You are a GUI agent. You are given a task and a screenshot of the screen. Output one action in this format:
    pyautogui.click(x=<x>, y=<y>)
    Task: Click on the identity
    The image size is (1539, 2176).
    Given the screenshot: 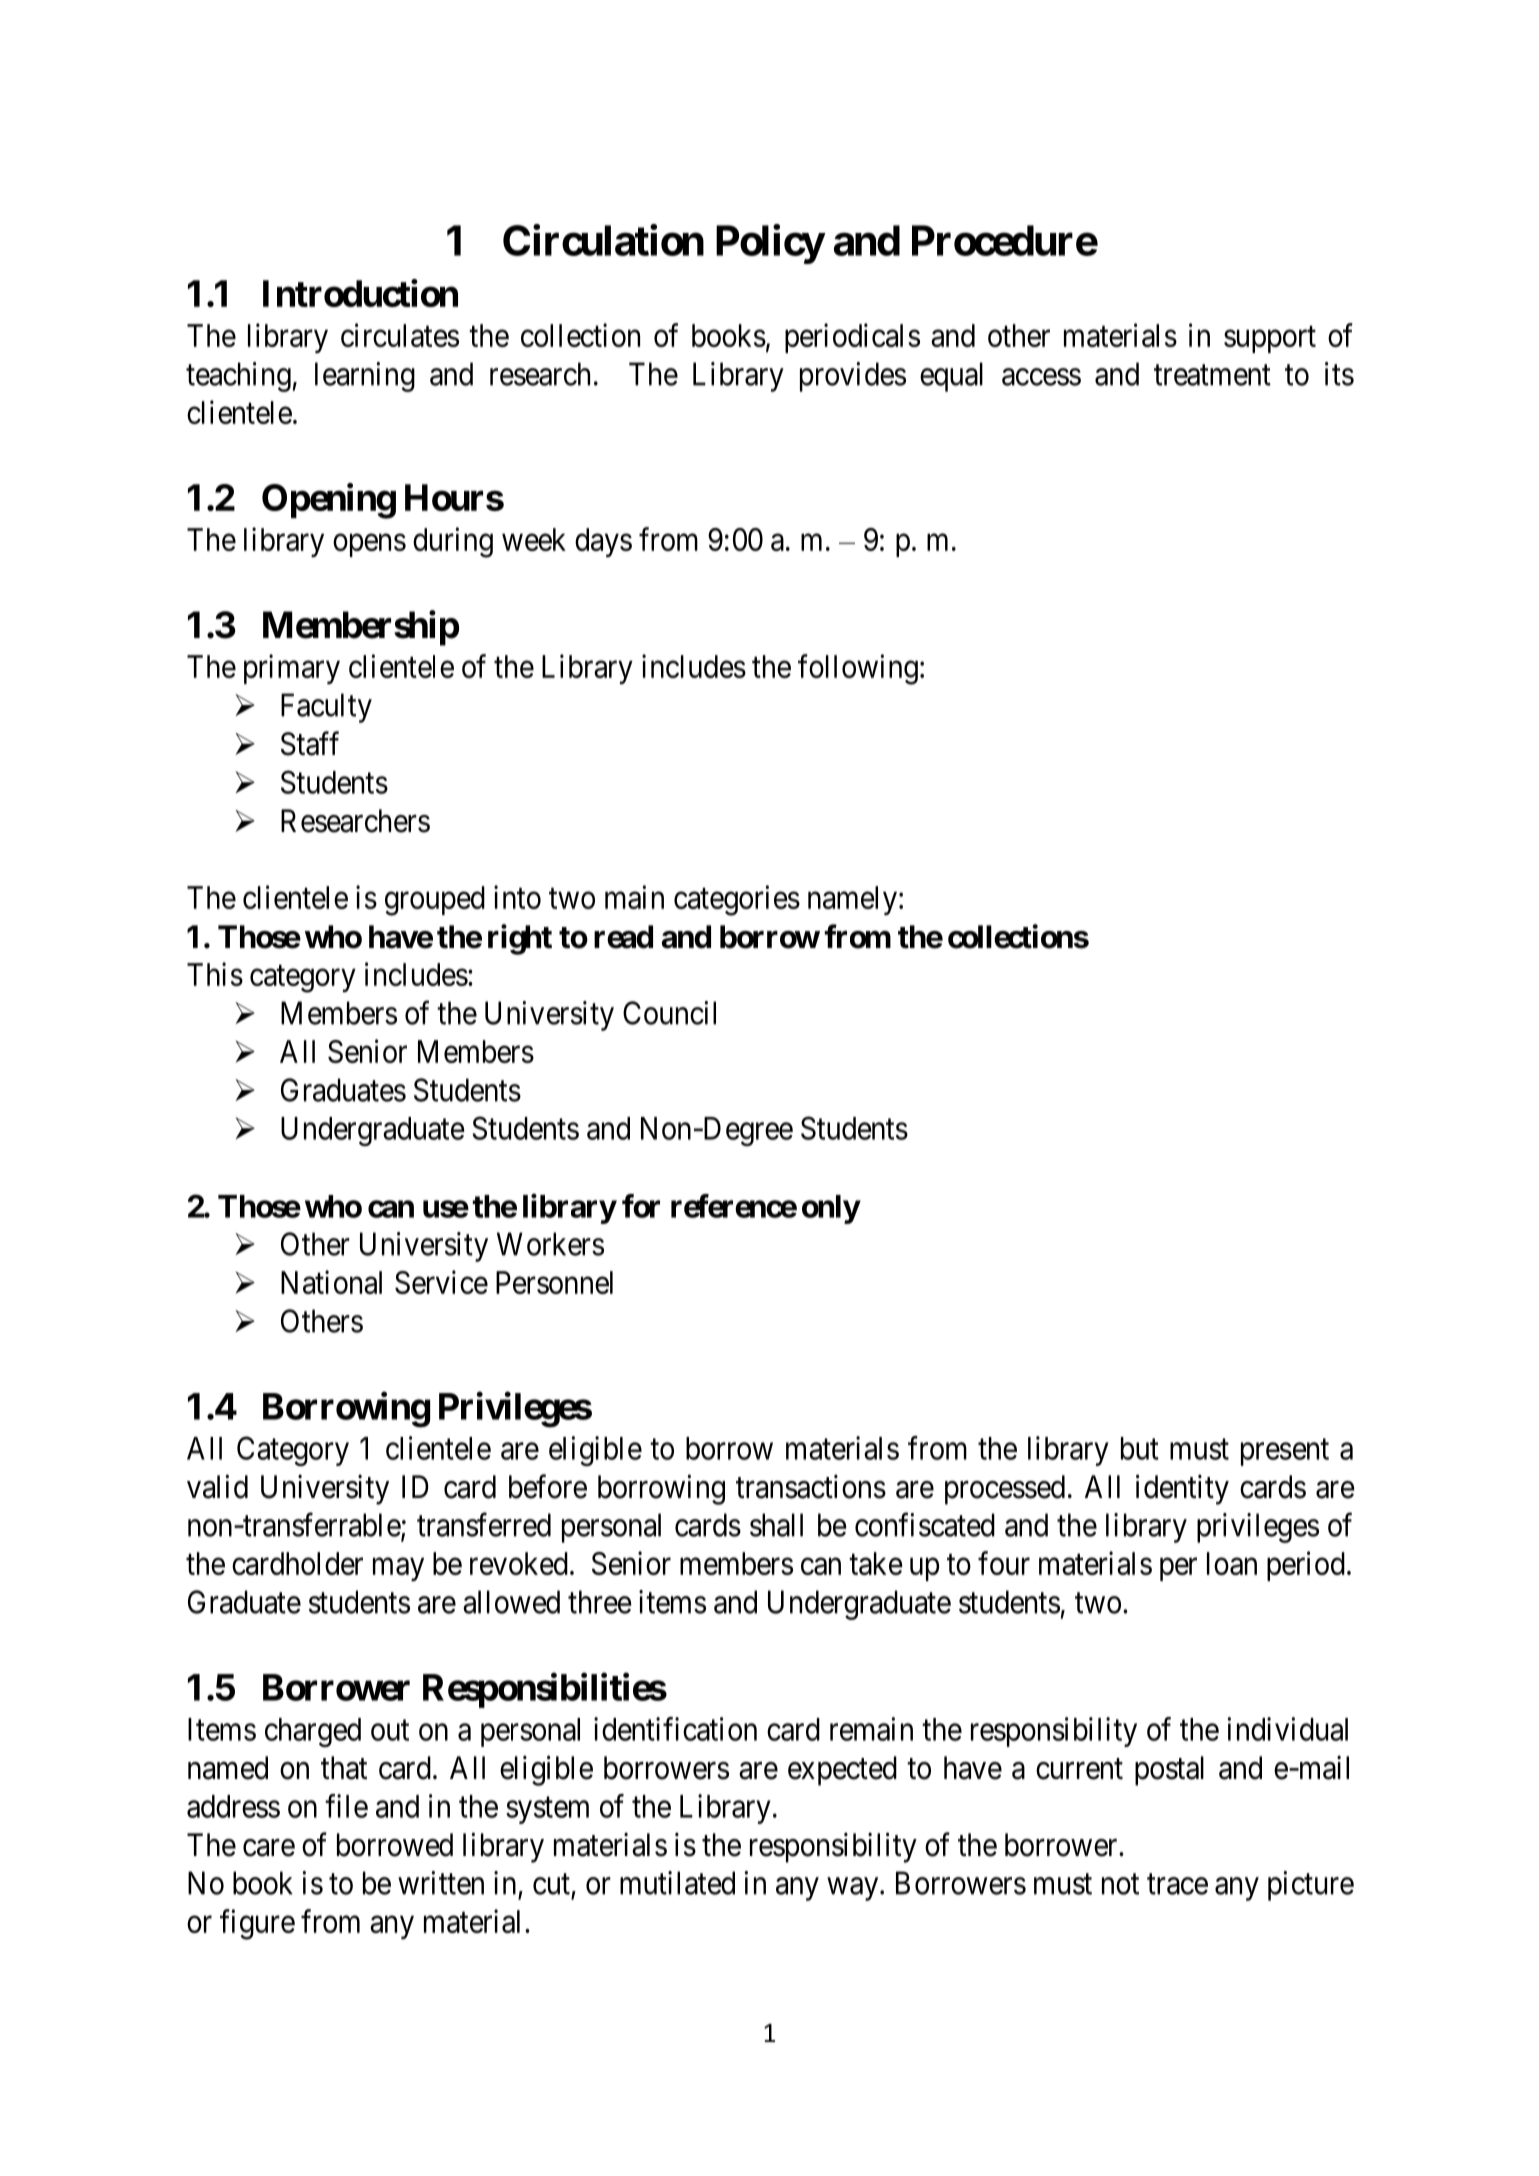 What is the action you would take?
    pyautogui.click(x=1182, y=1489)
